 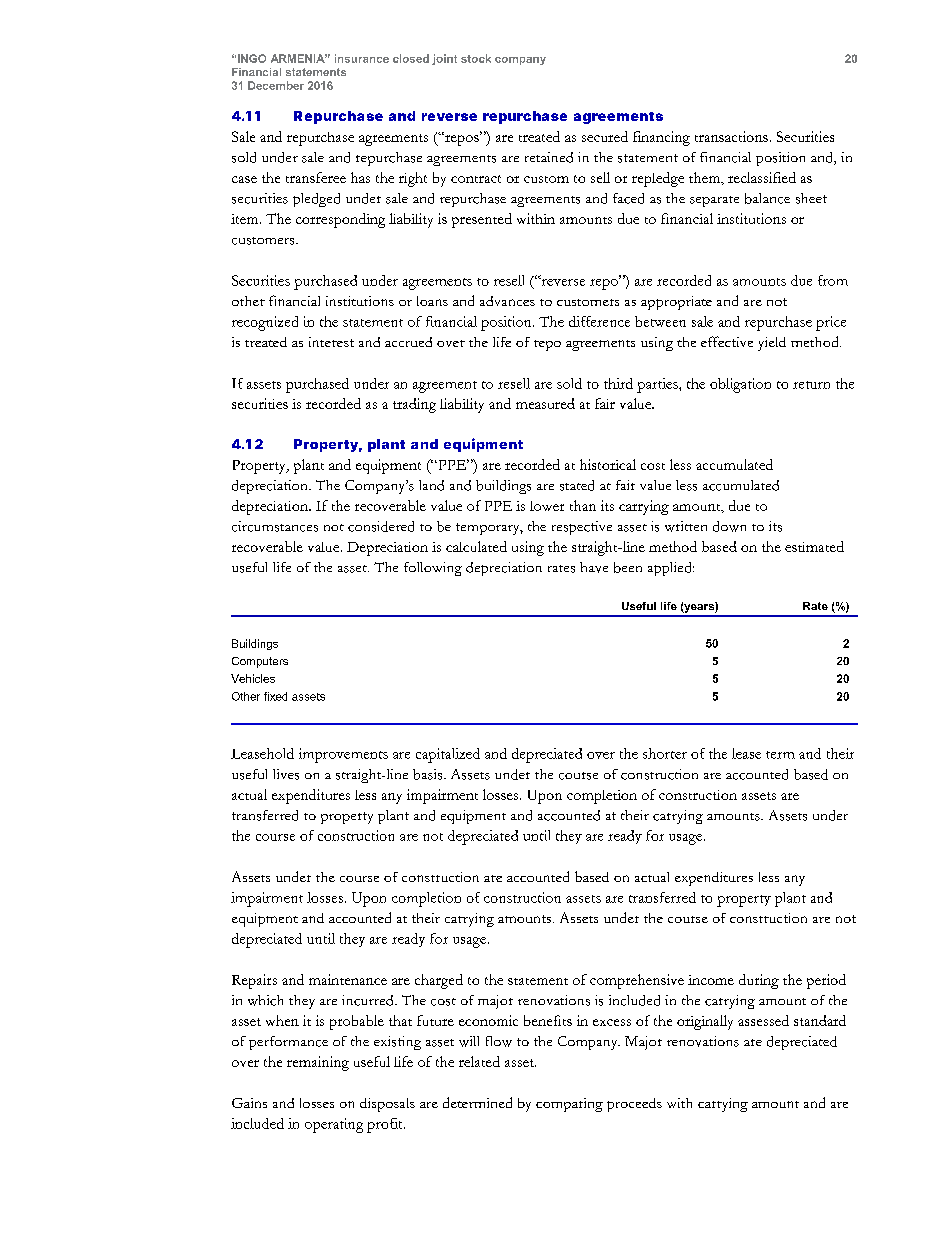 What do you see at coordinates (569, 1105) in the screenshot?
I see `comparing` at bounding box center [569, 1105].
